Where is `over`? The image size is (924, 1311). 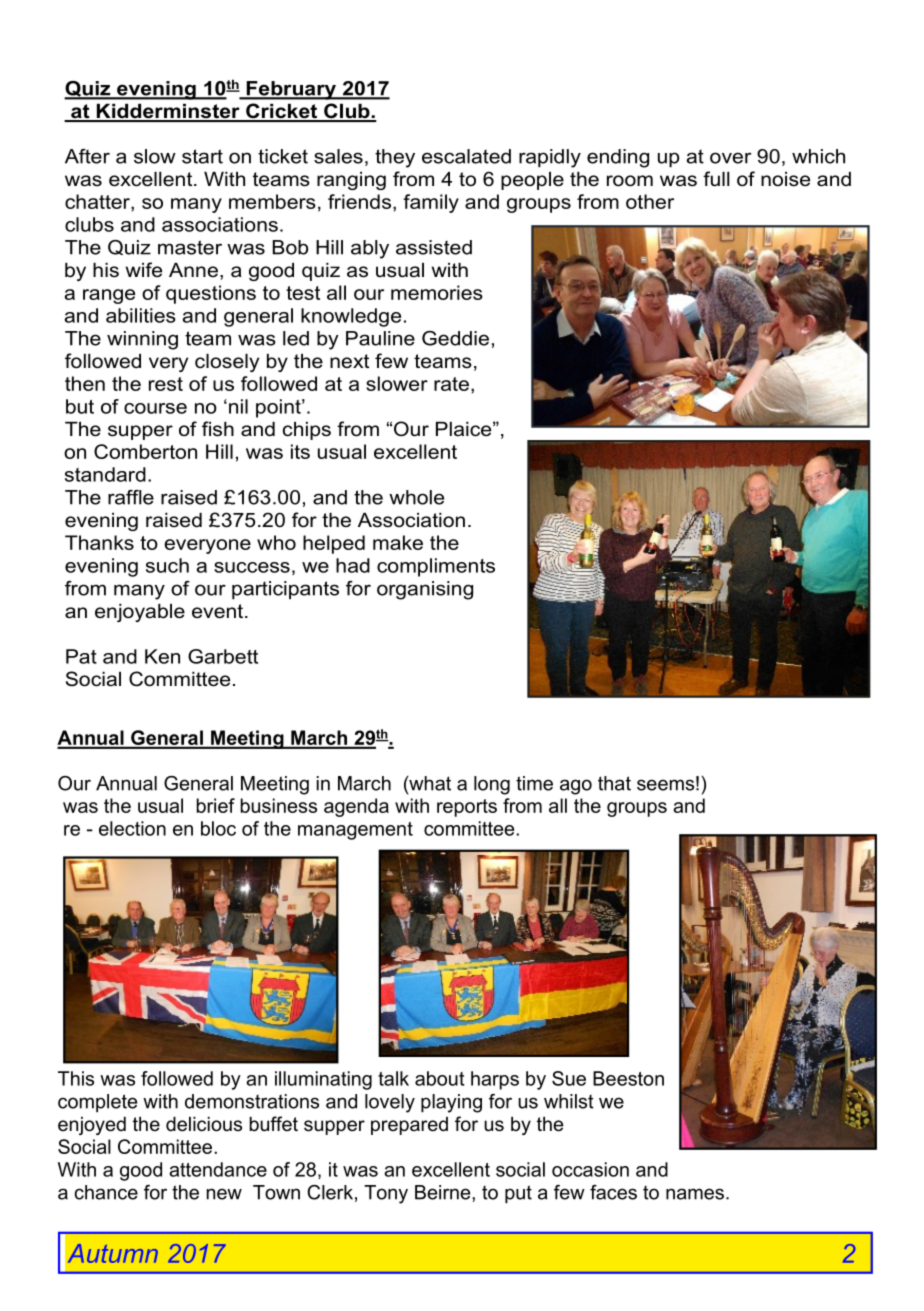
over is located at coordinates (730, 158).
